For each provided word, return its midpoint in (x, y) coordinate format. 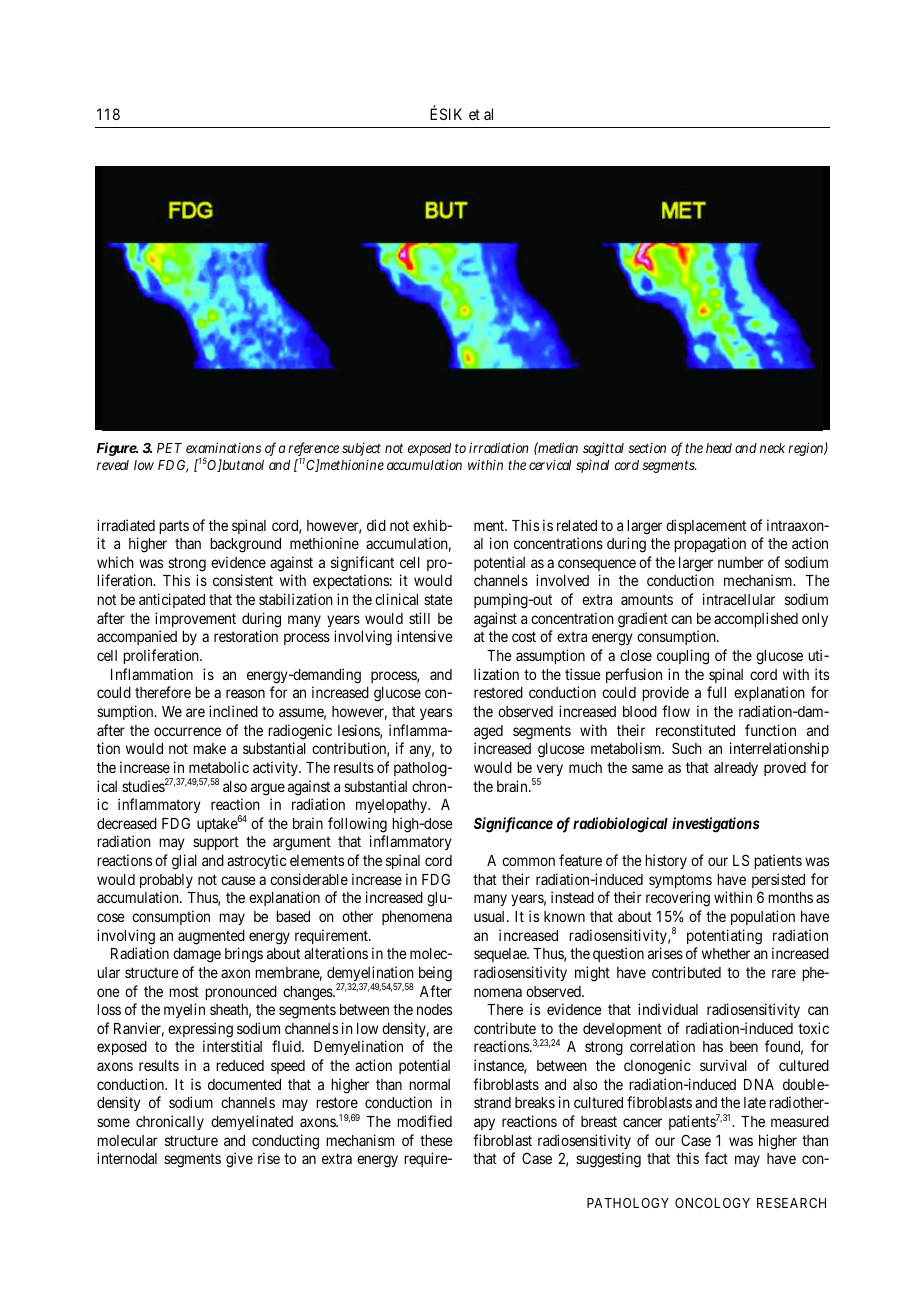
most (184, 991)
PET (169, 448)
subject (361, 449)
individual (668, 1009)
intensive (425, 636)
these (436, 1140)
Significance (513, 825)
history (666, 861)
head (719, 448)
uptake (217, 825)
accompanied (137, 637)
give (239, 1160)
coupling (683, 657)
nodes (434, 1009)
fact (716, 1158)
